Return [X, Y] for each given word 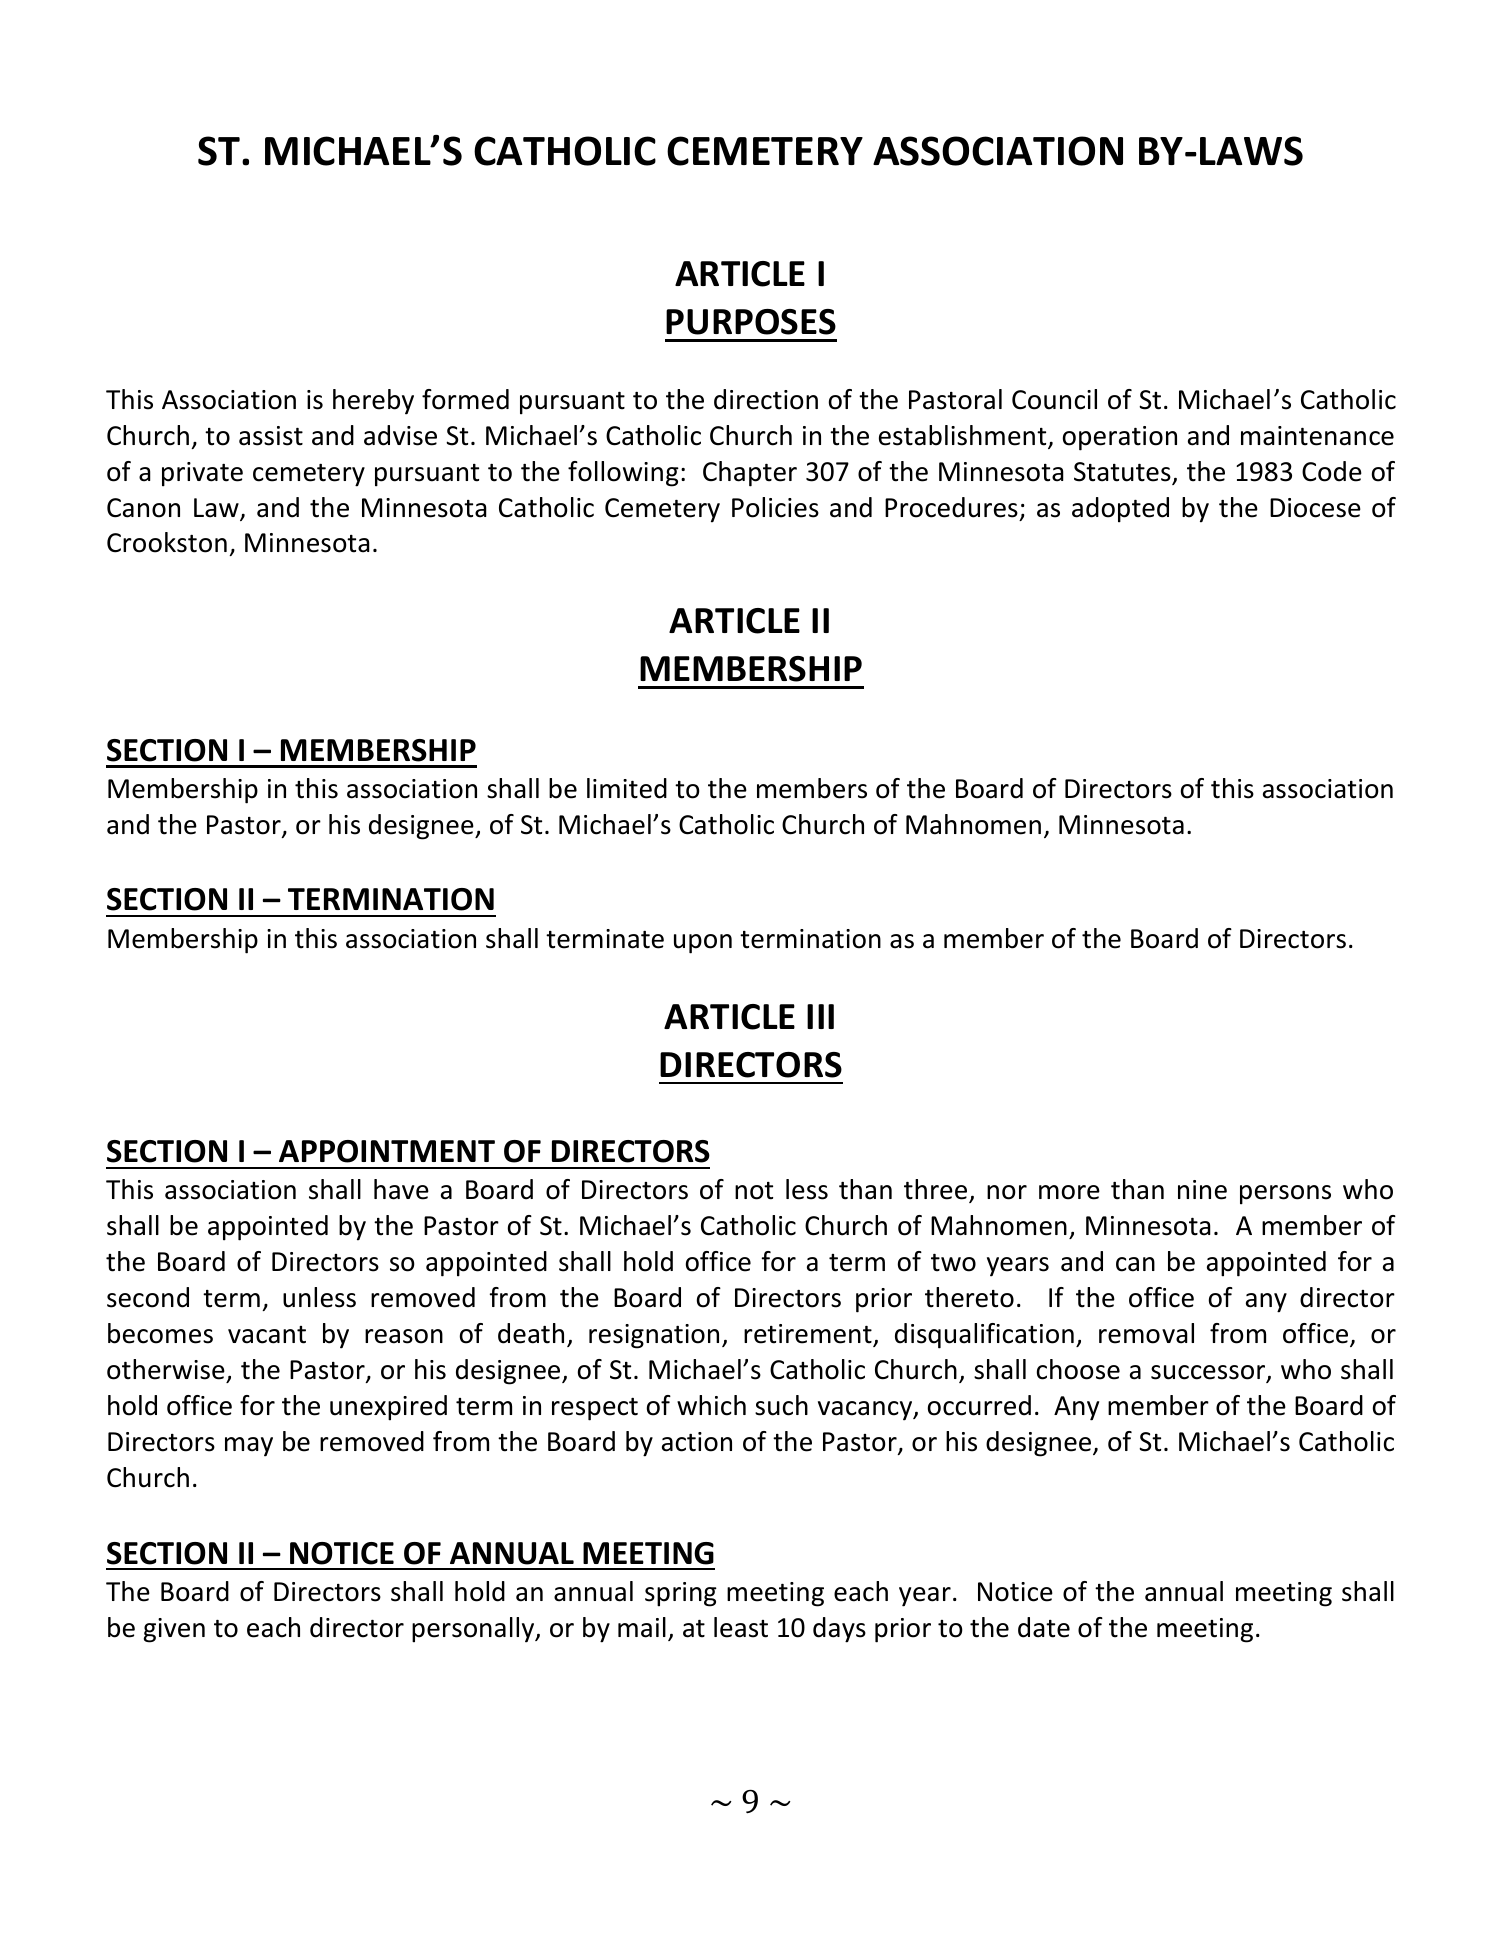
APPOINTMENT [387, 1151]
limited [627, 788]
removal [1146, 1333]
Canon [143, 508]
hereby [373, 402]
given [174, 1630]
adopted [1120, 510]
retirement [809, 1335]
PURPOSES [751, 322]
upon [703, 944]
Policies [775, 507]
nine [1202, 1190]
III [820, 1016]
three [937, 1191]
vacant [267, 1335]
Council [1054, 399]
